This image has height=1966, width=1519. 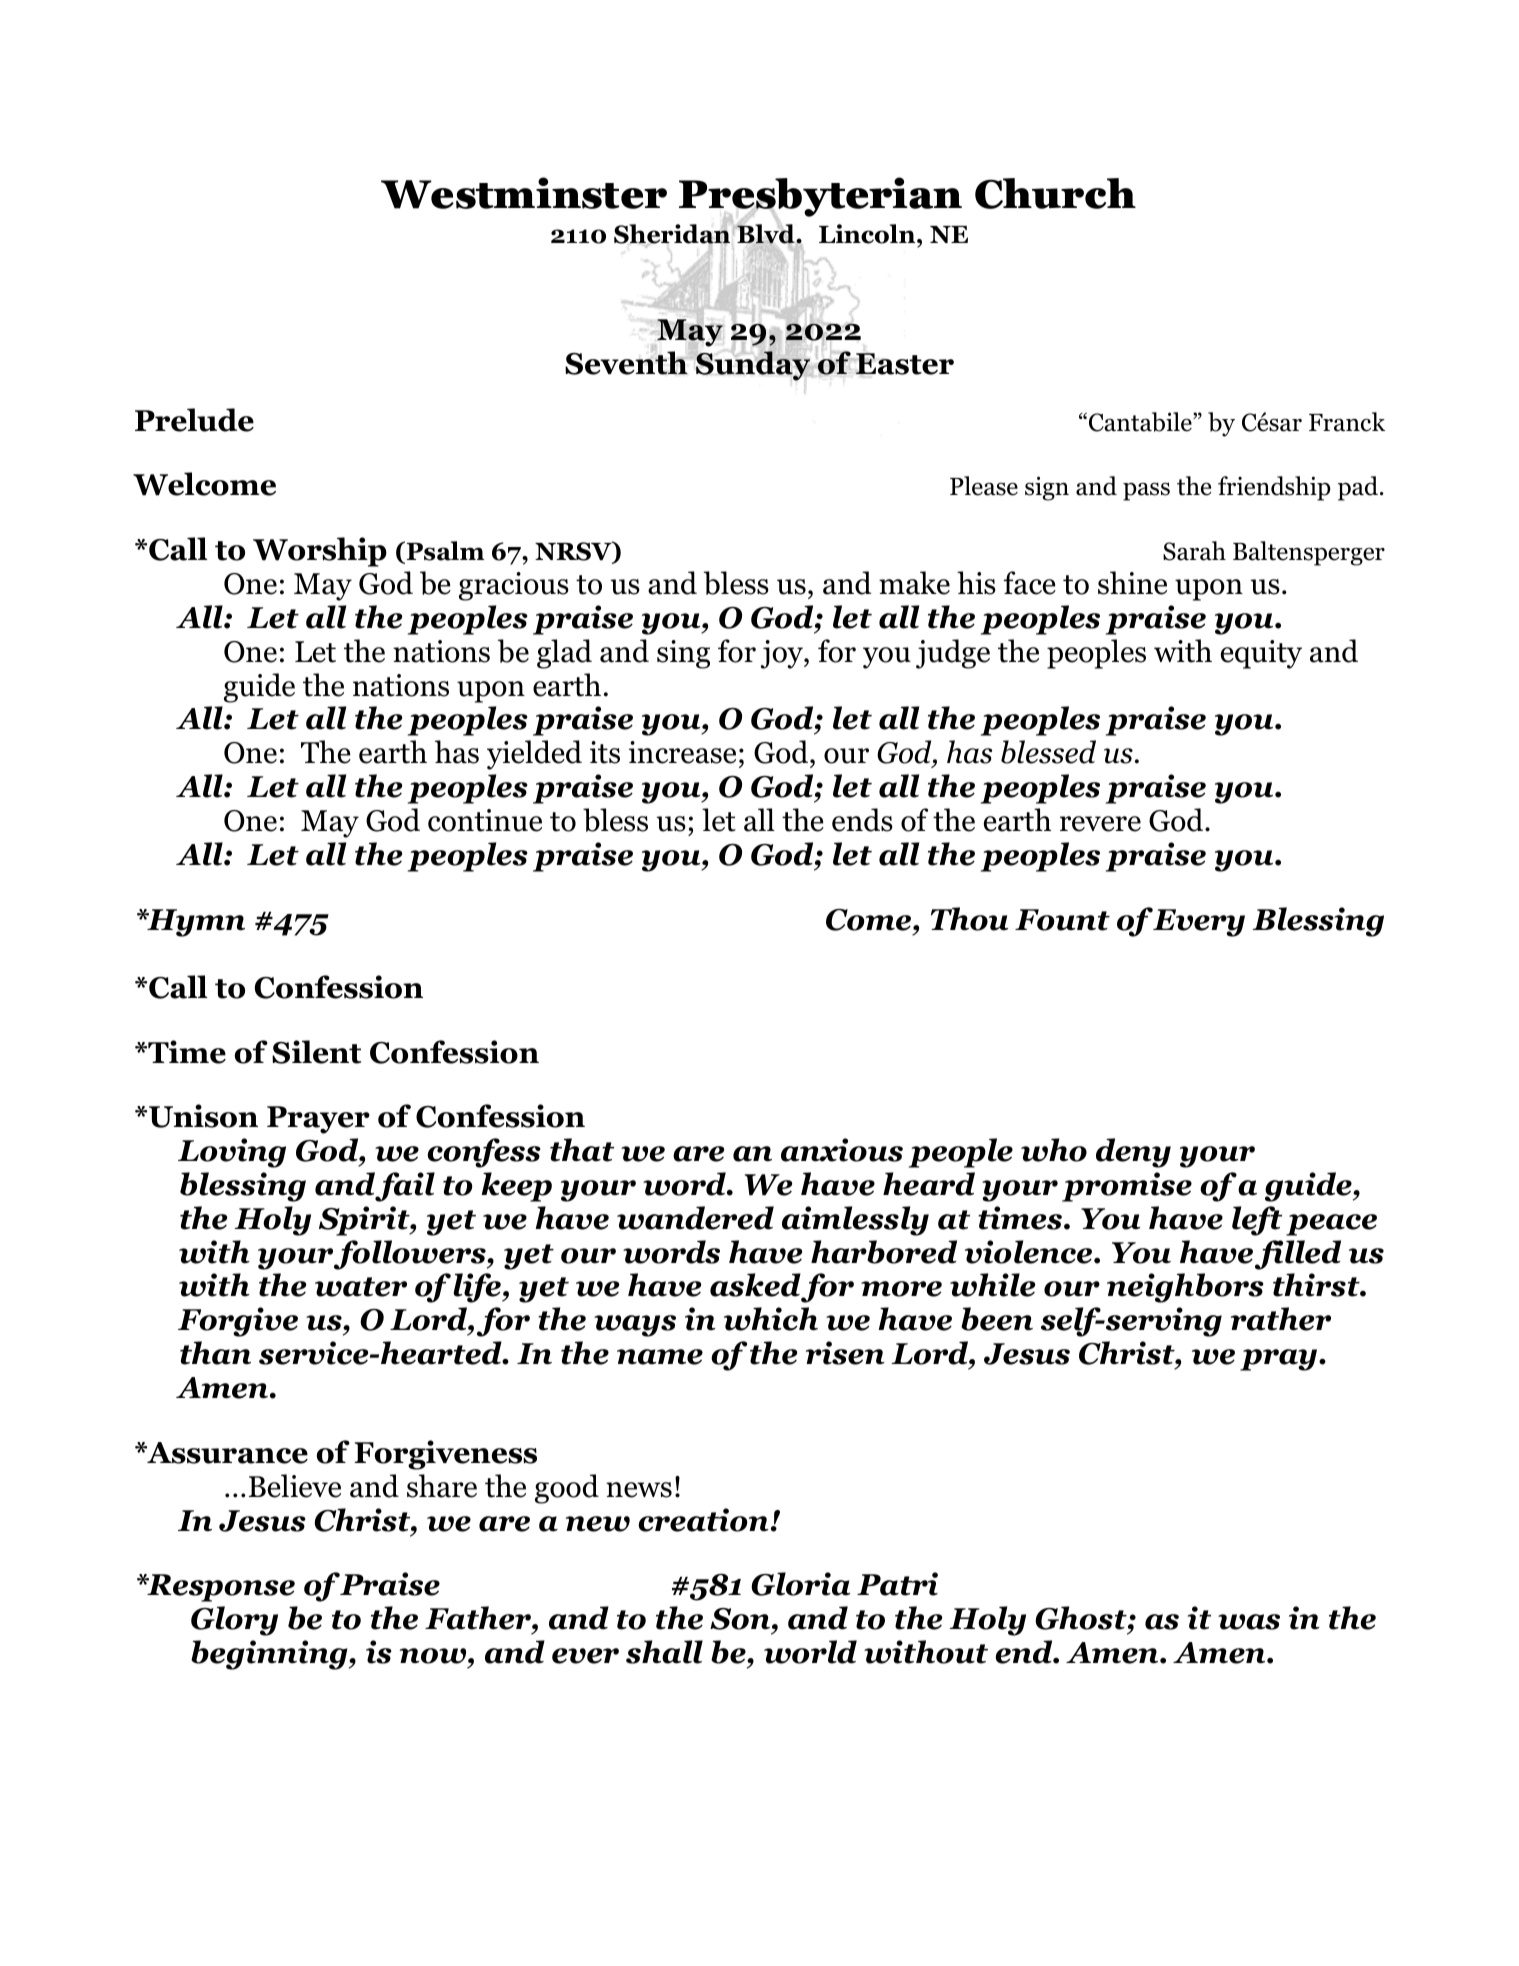 I want to click on Silent, so click(x=316, y=1052).
